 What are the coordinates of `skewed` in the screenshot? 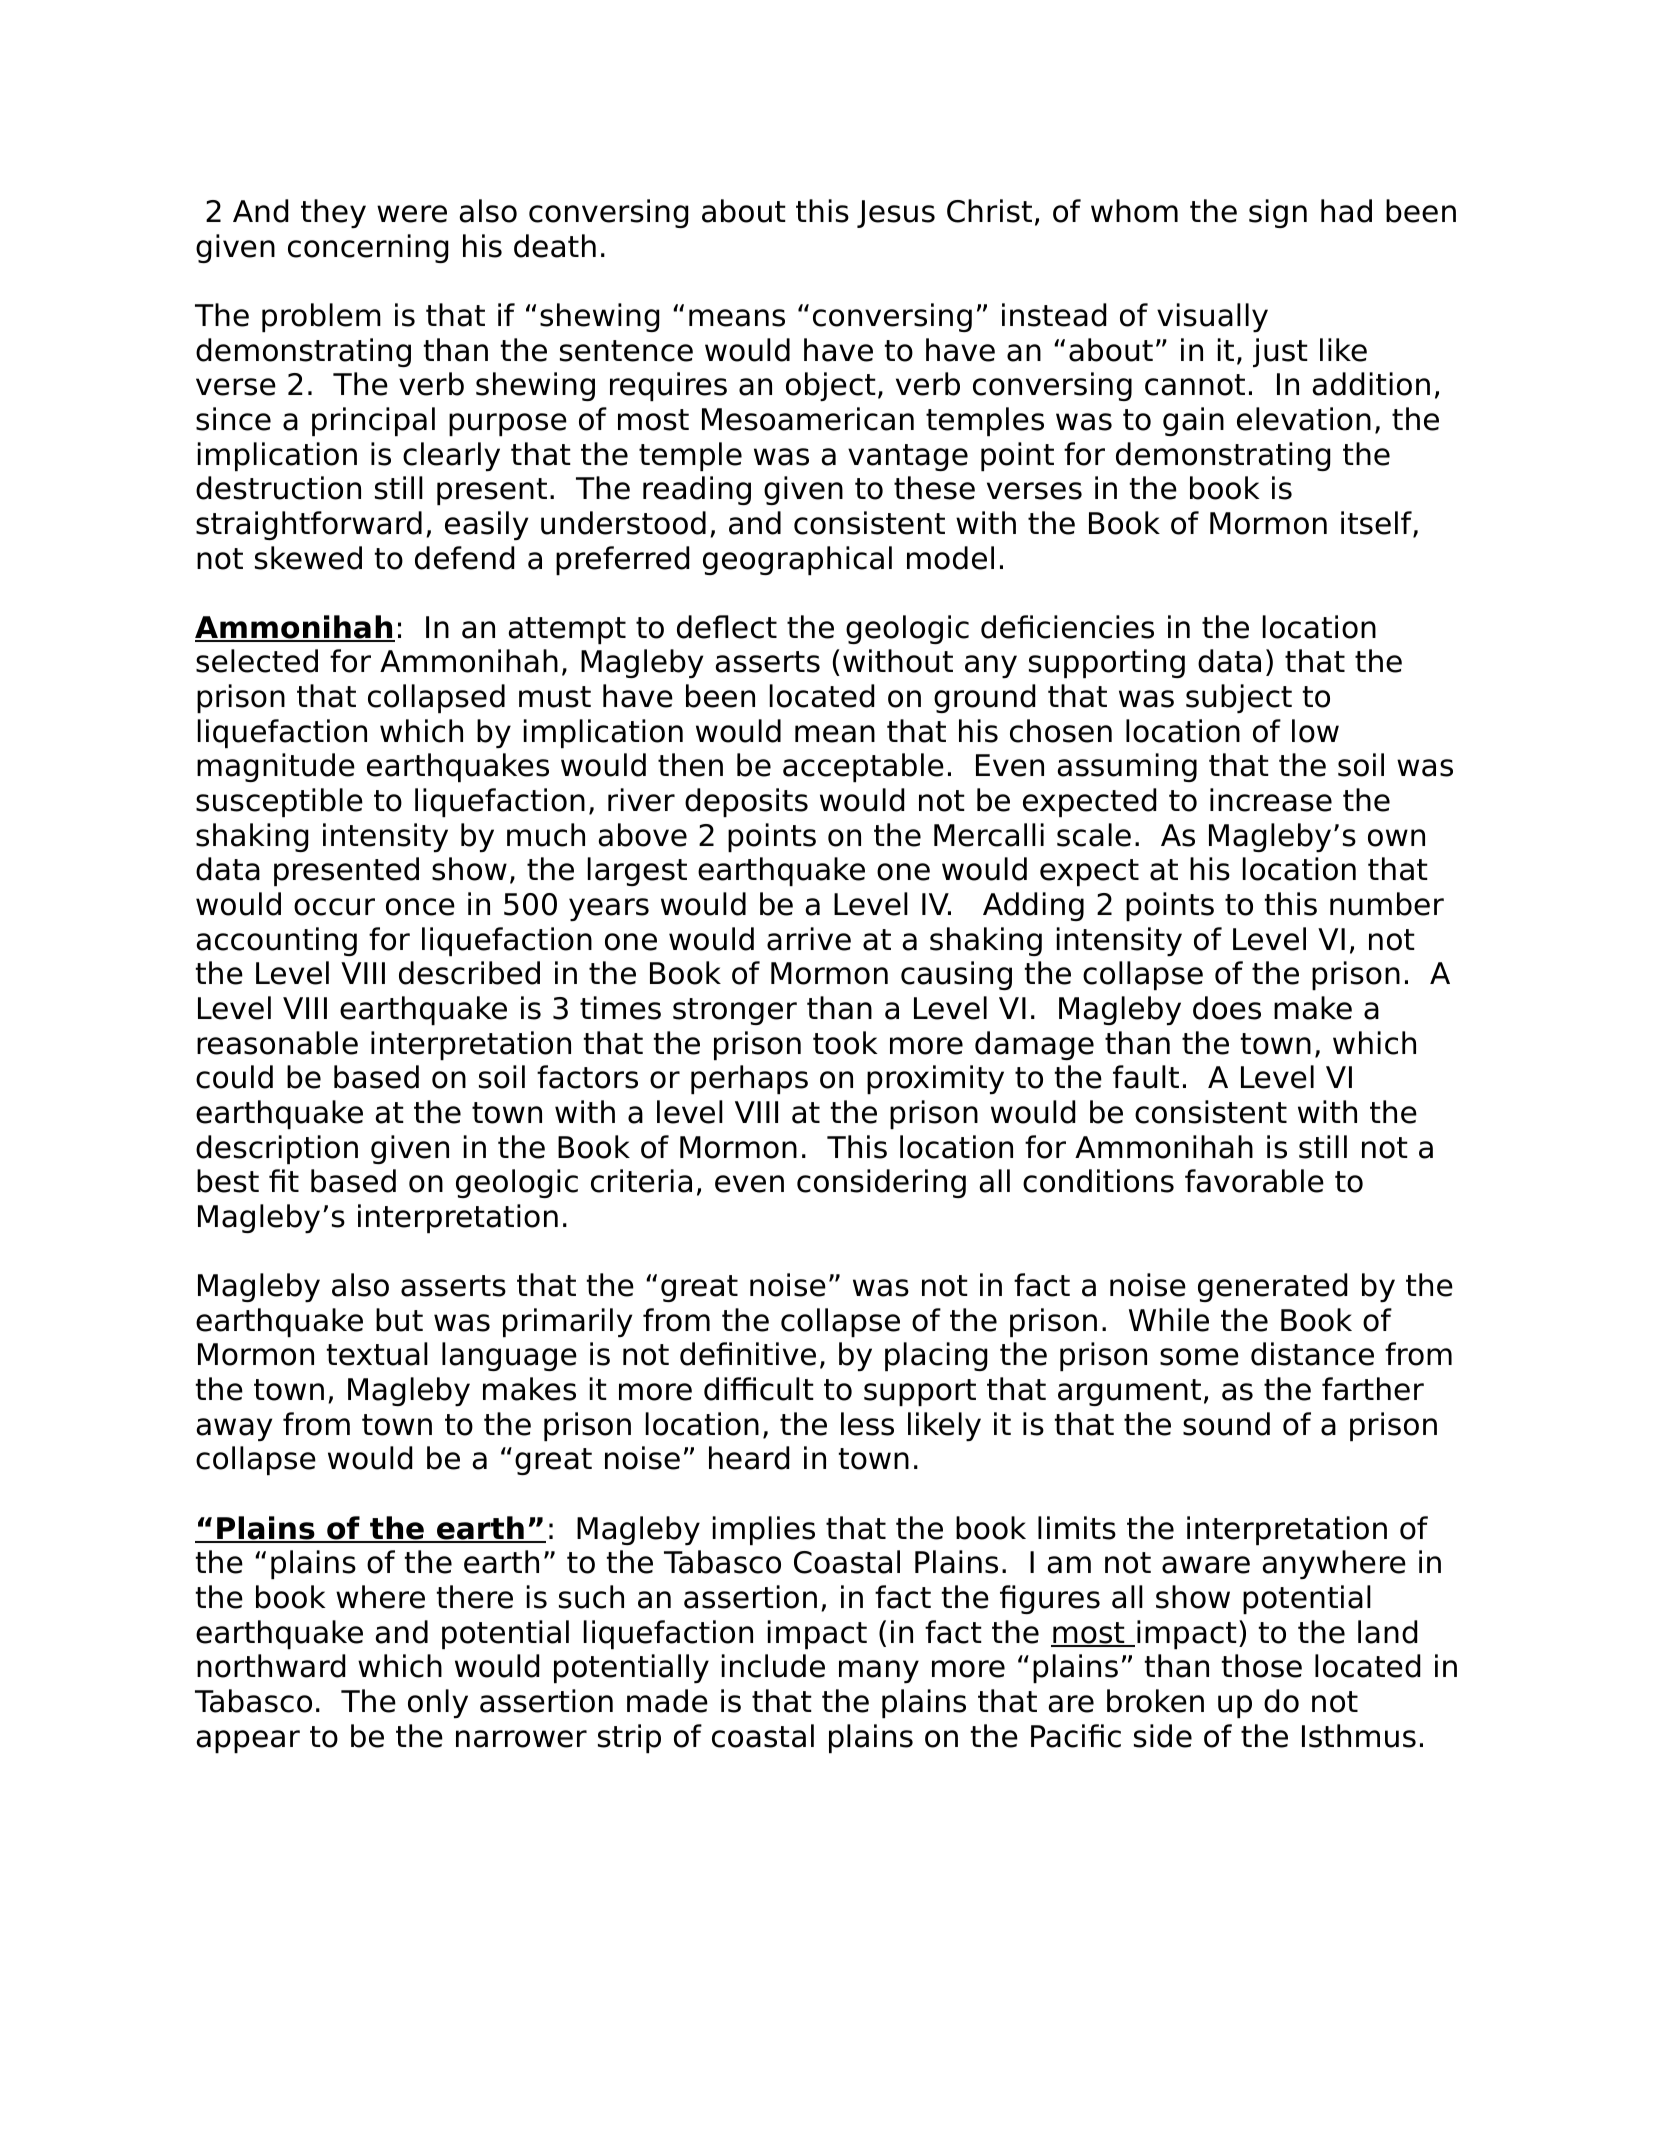 It's located at (308, 558).
